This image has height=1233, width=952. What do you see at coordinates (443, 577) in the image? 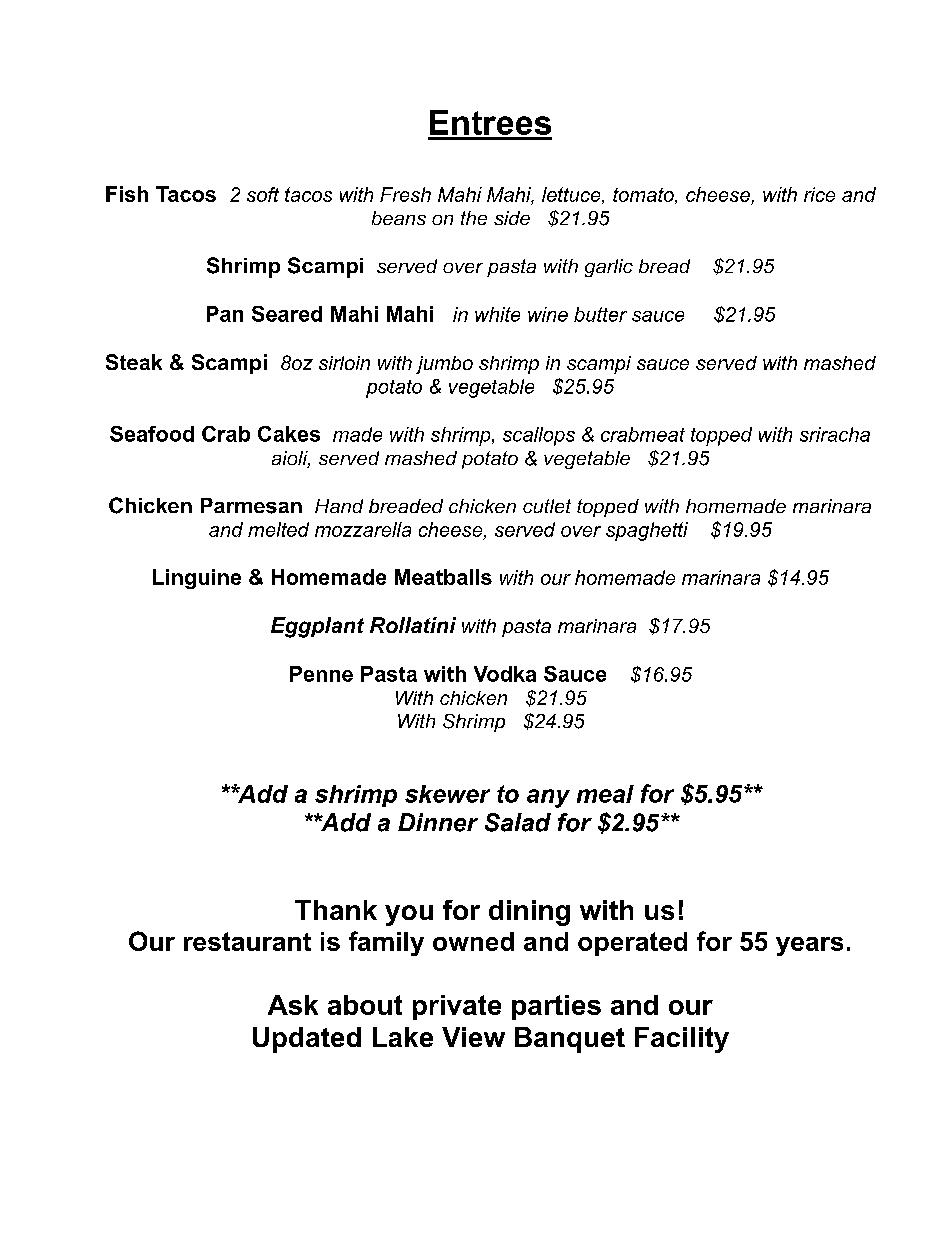
I see `Meatballs` at bounding box center [443, 577].
